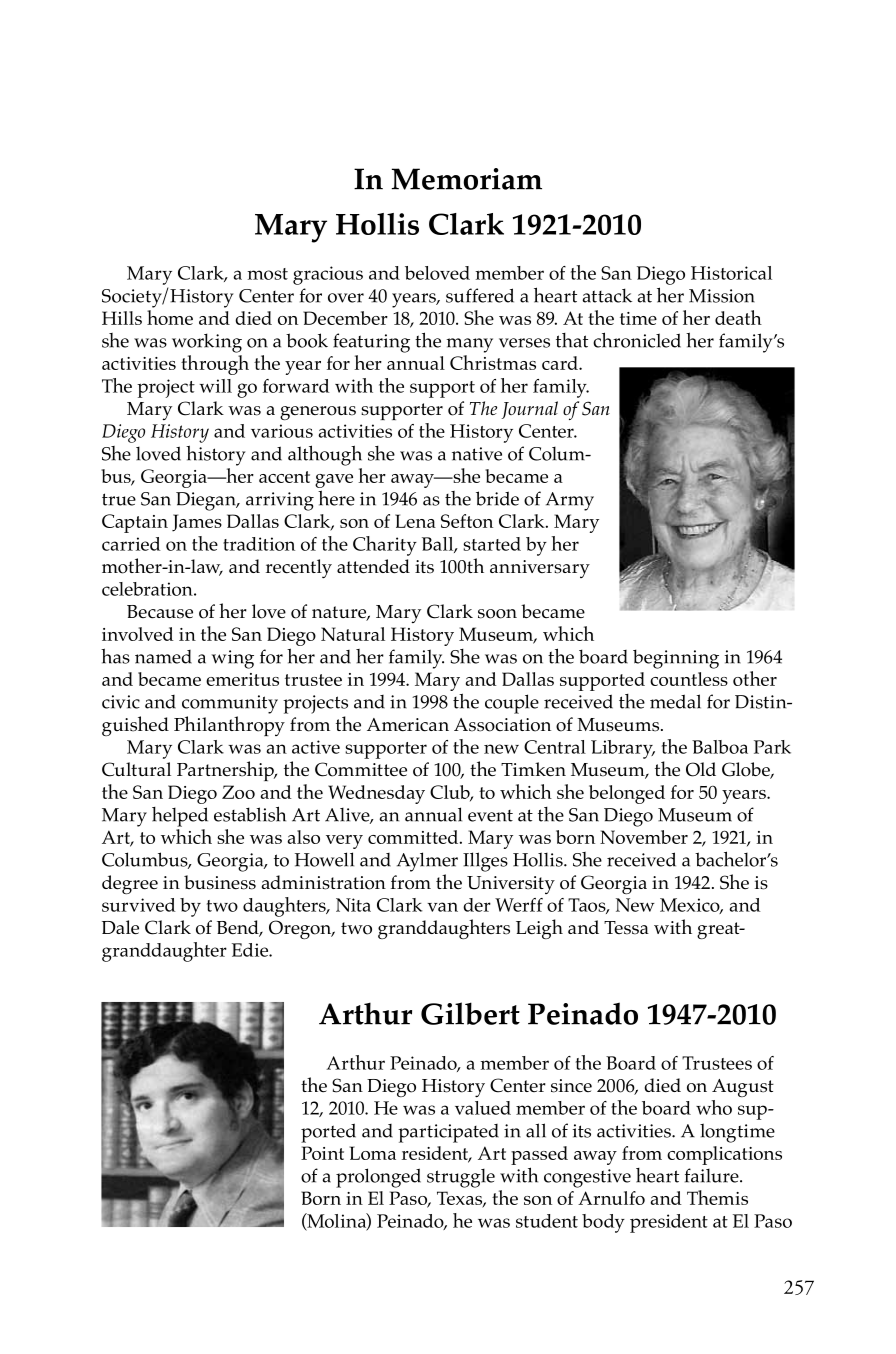 The image size is (896, 1354). What do you see at coordinates (570, 501) in the page?
I see `Army` at bounding box center [570, 501].
